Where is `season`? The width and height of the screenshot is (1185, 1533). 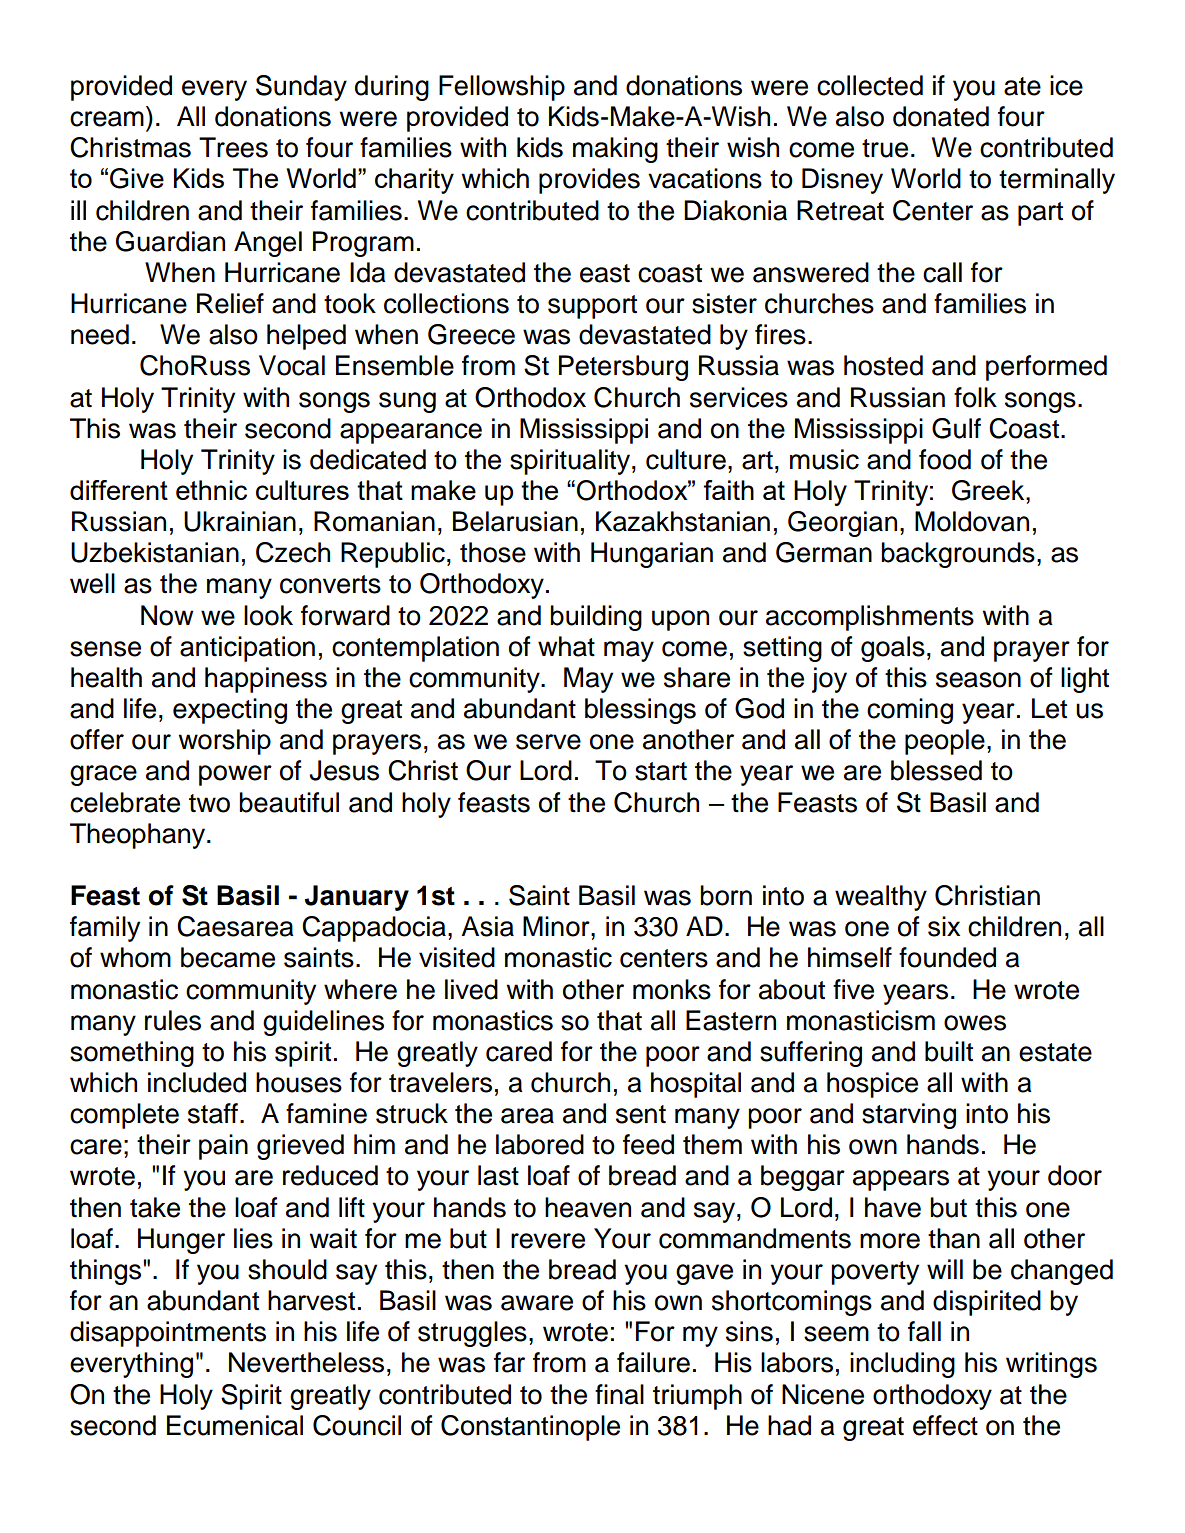
season is located at coordinates (978, 680).
